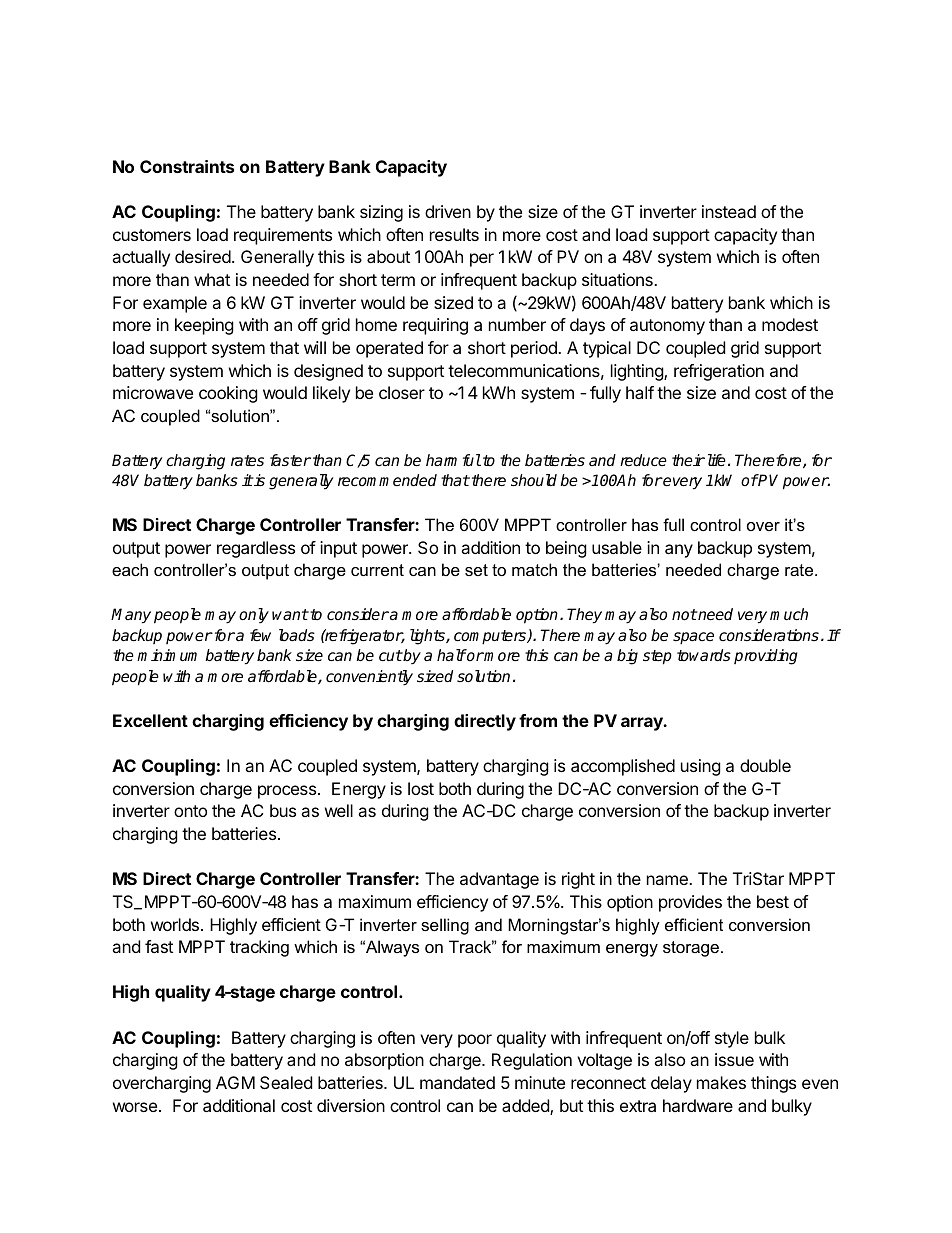  I want to click on driven, so click(448, 211).
